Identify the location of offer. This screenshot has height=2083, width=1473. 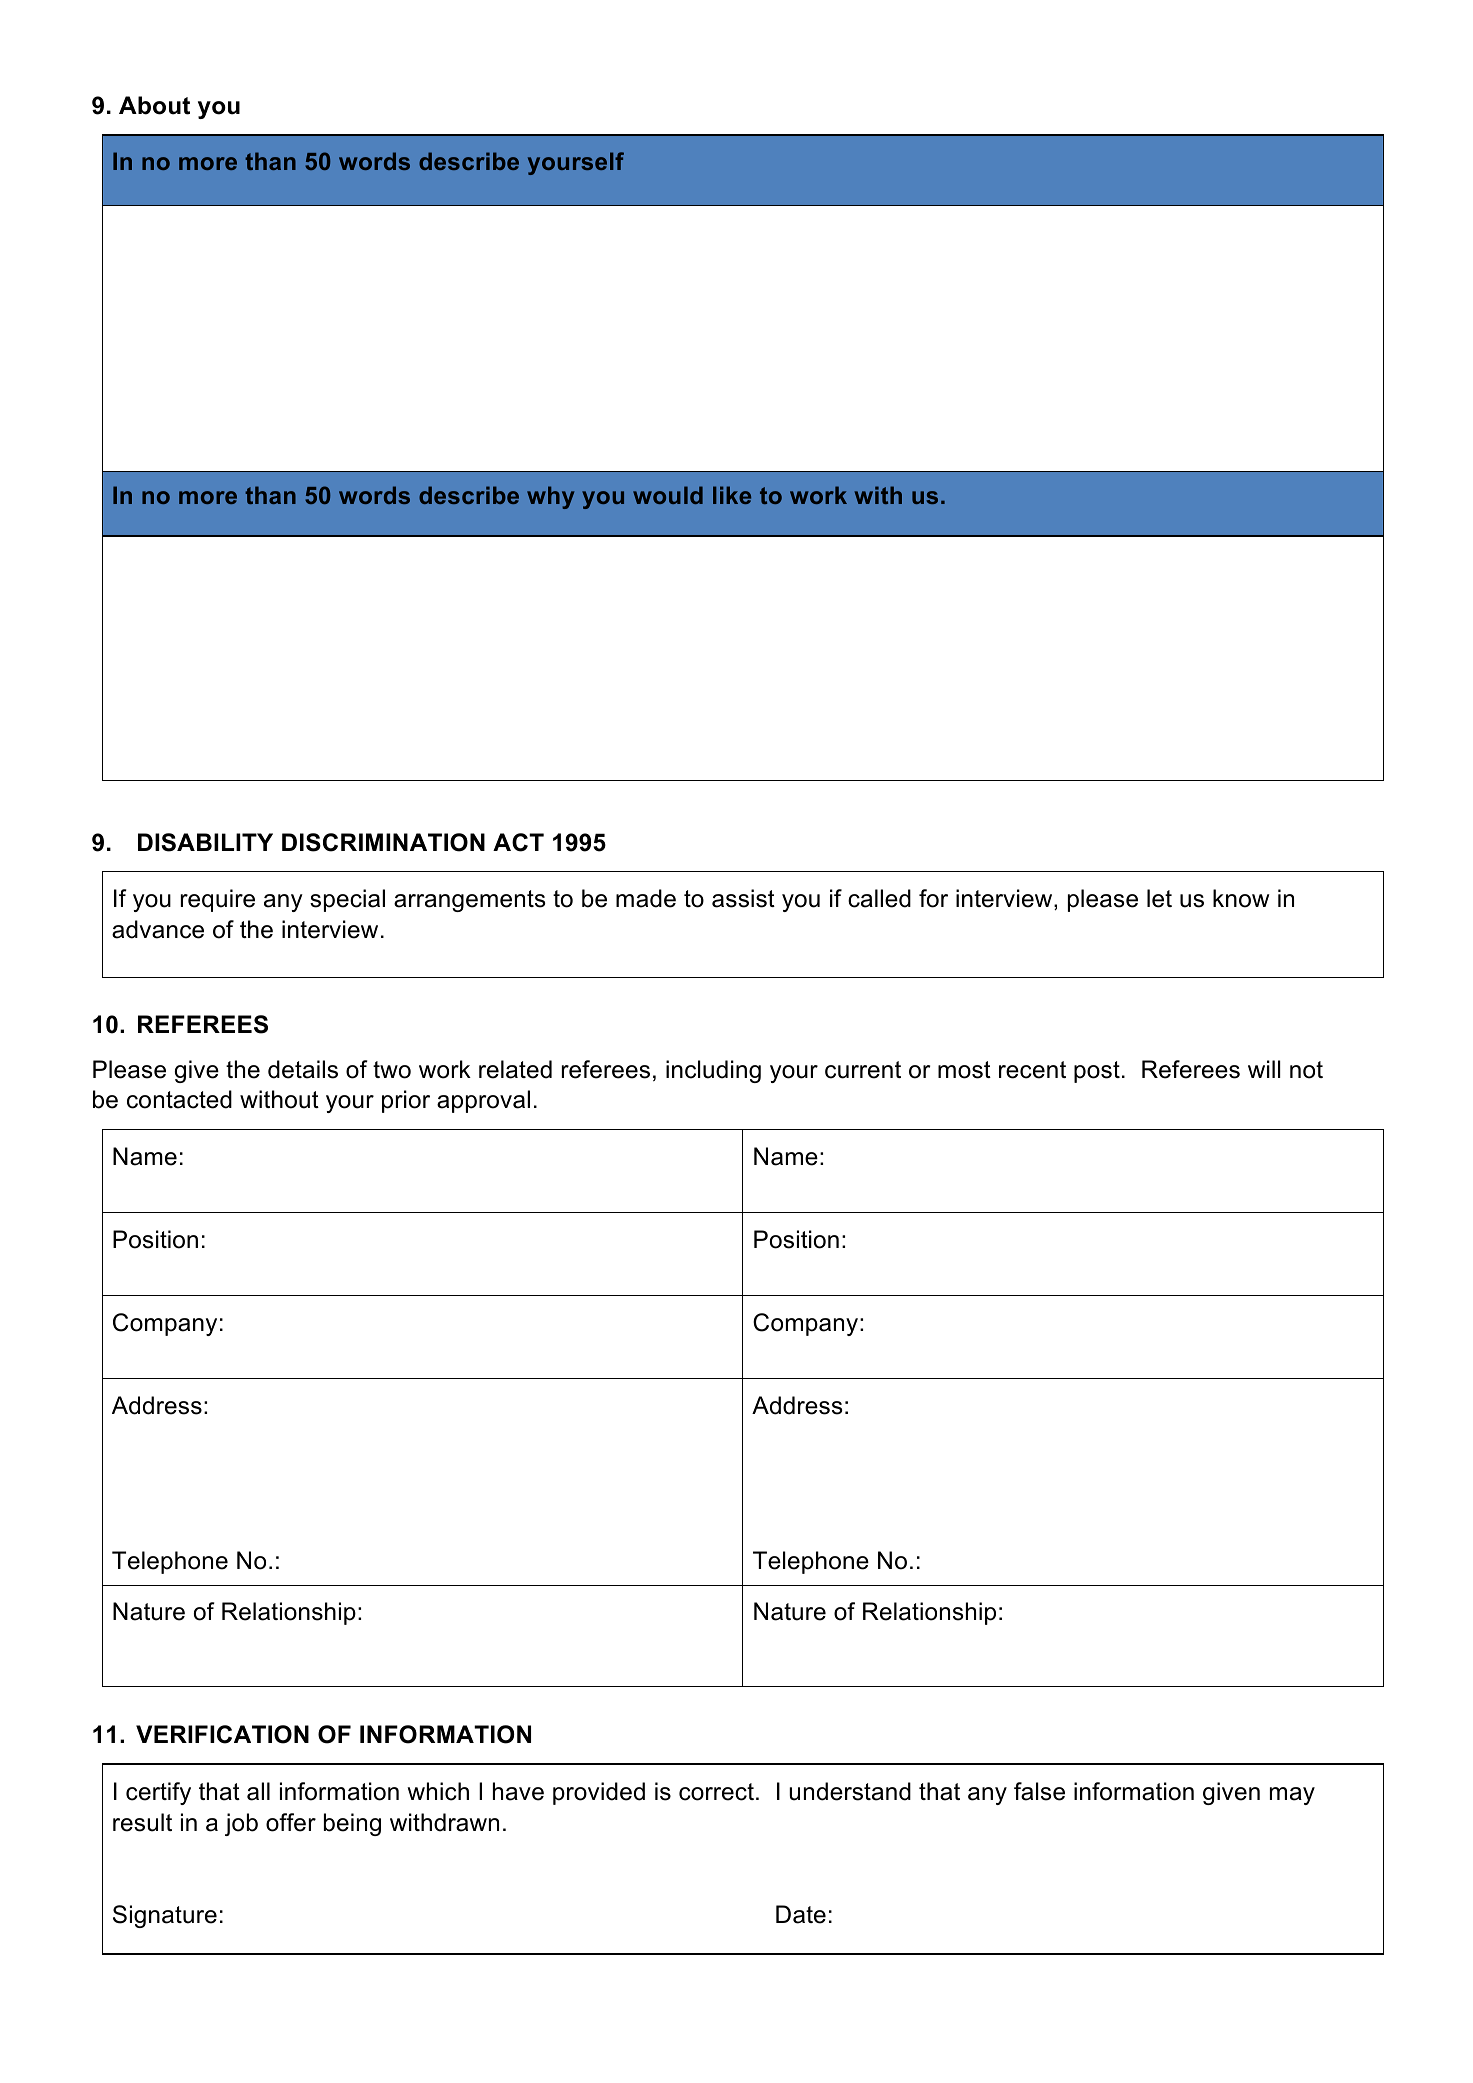
(291, 1822).
